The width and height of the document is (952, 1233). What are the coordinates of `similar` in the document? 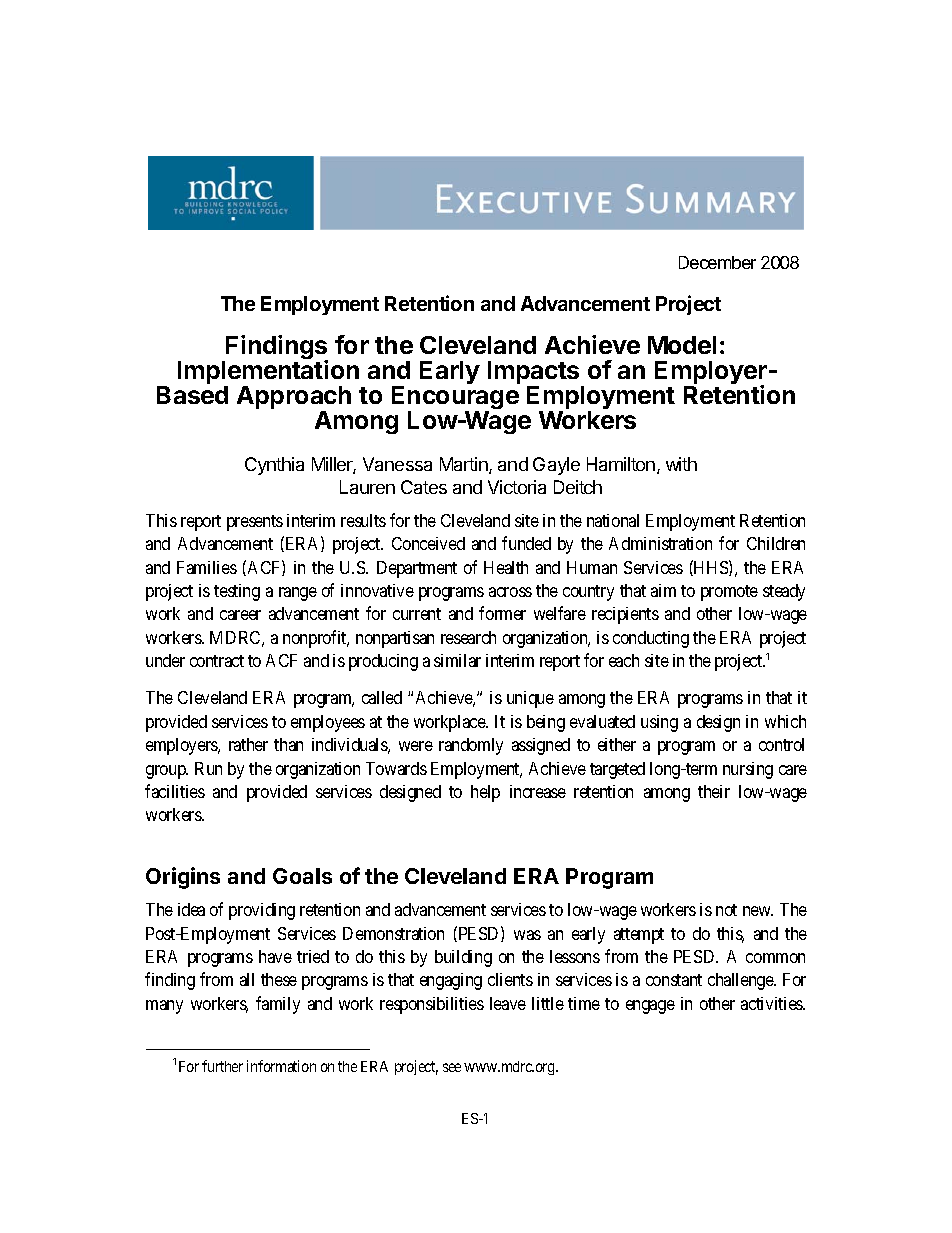 It's located at (457, 660).
